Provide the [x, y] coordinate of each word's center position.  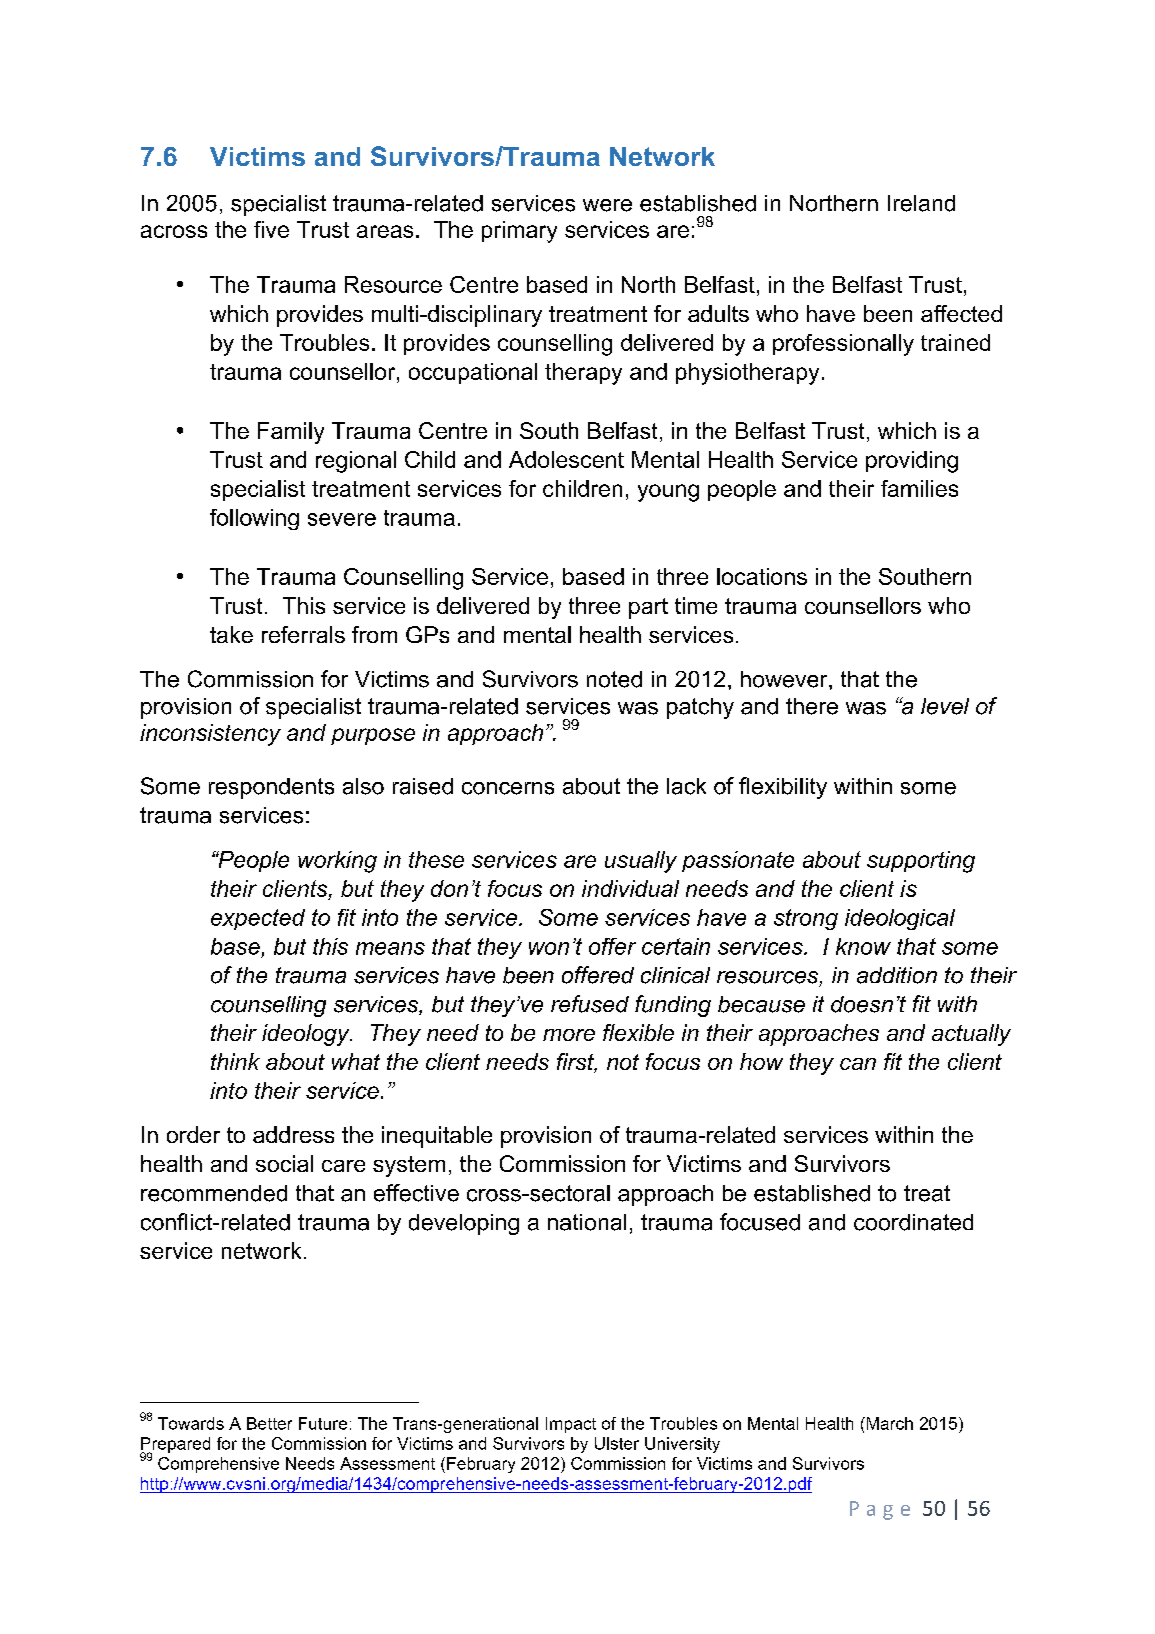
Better [269, 1423]
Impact [571, 1425]
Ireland [921, 203]
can [858, 1064]
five [271, 229]
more [569, 1035]
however [785, 679]
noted [614, 679]
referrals [303, 634]
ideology [307, 1035]
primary [519, 232]
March [888, 1423]
